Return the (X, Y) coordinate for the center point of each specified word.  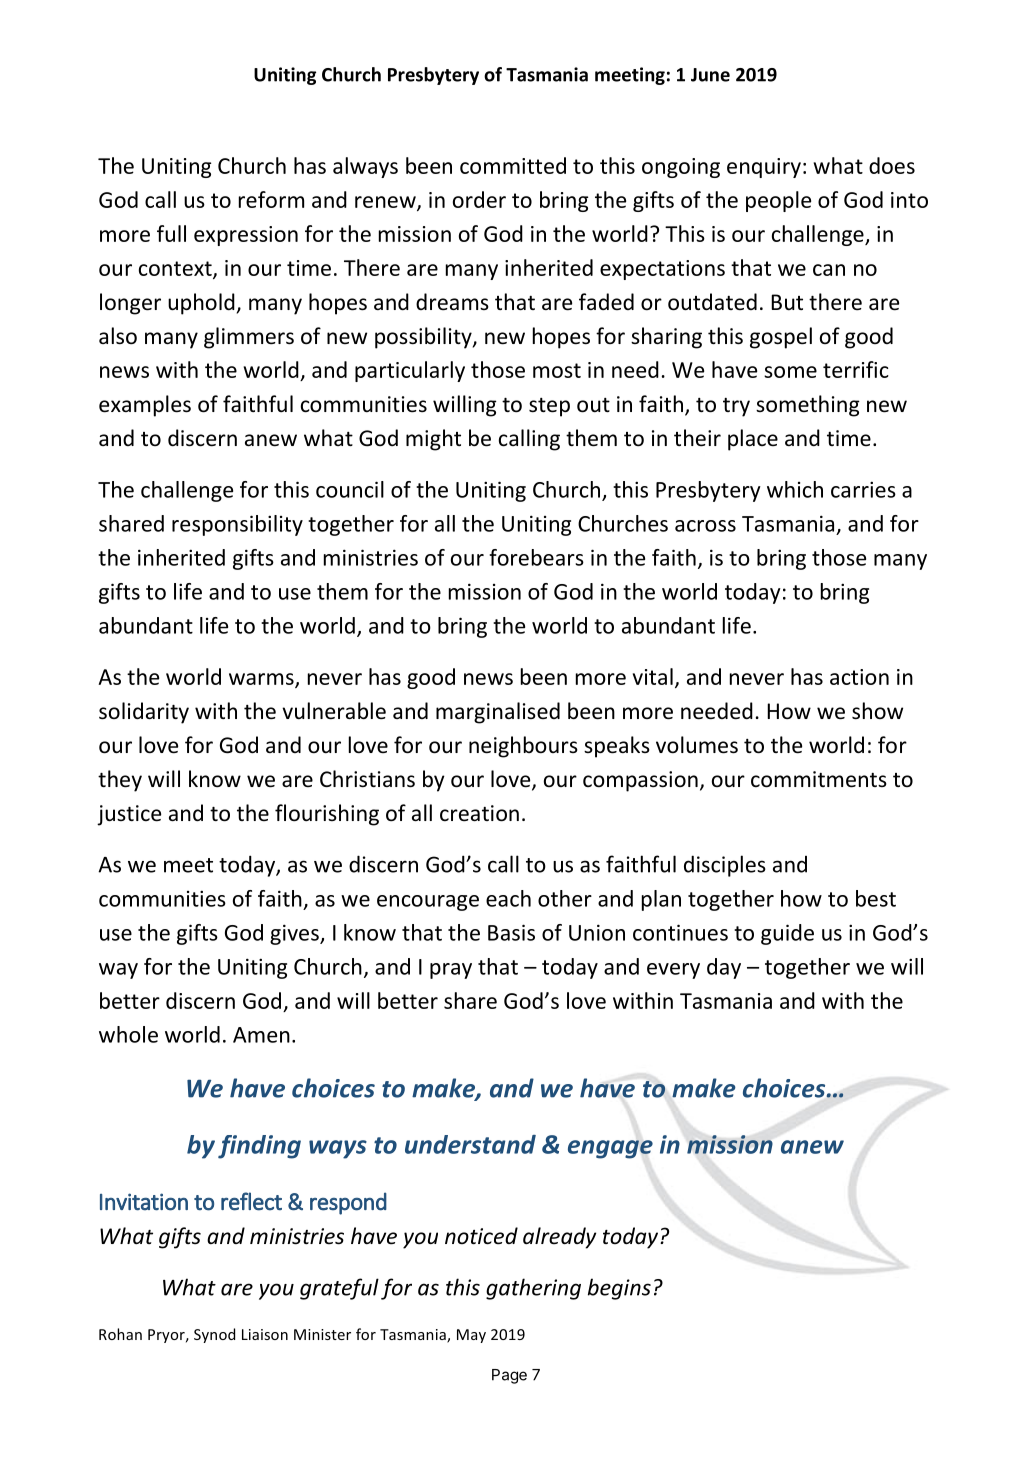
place (753, 440)
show (877, 711)
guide (787, 934)
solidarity (144, 713)
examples (145, 406)
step (549, 407)
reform (271, 199)
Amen (261, 1035)
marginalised (498, 713)
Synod (214, 1335)
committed (513, 165)
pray (451, 971)
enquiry (764, 168)
